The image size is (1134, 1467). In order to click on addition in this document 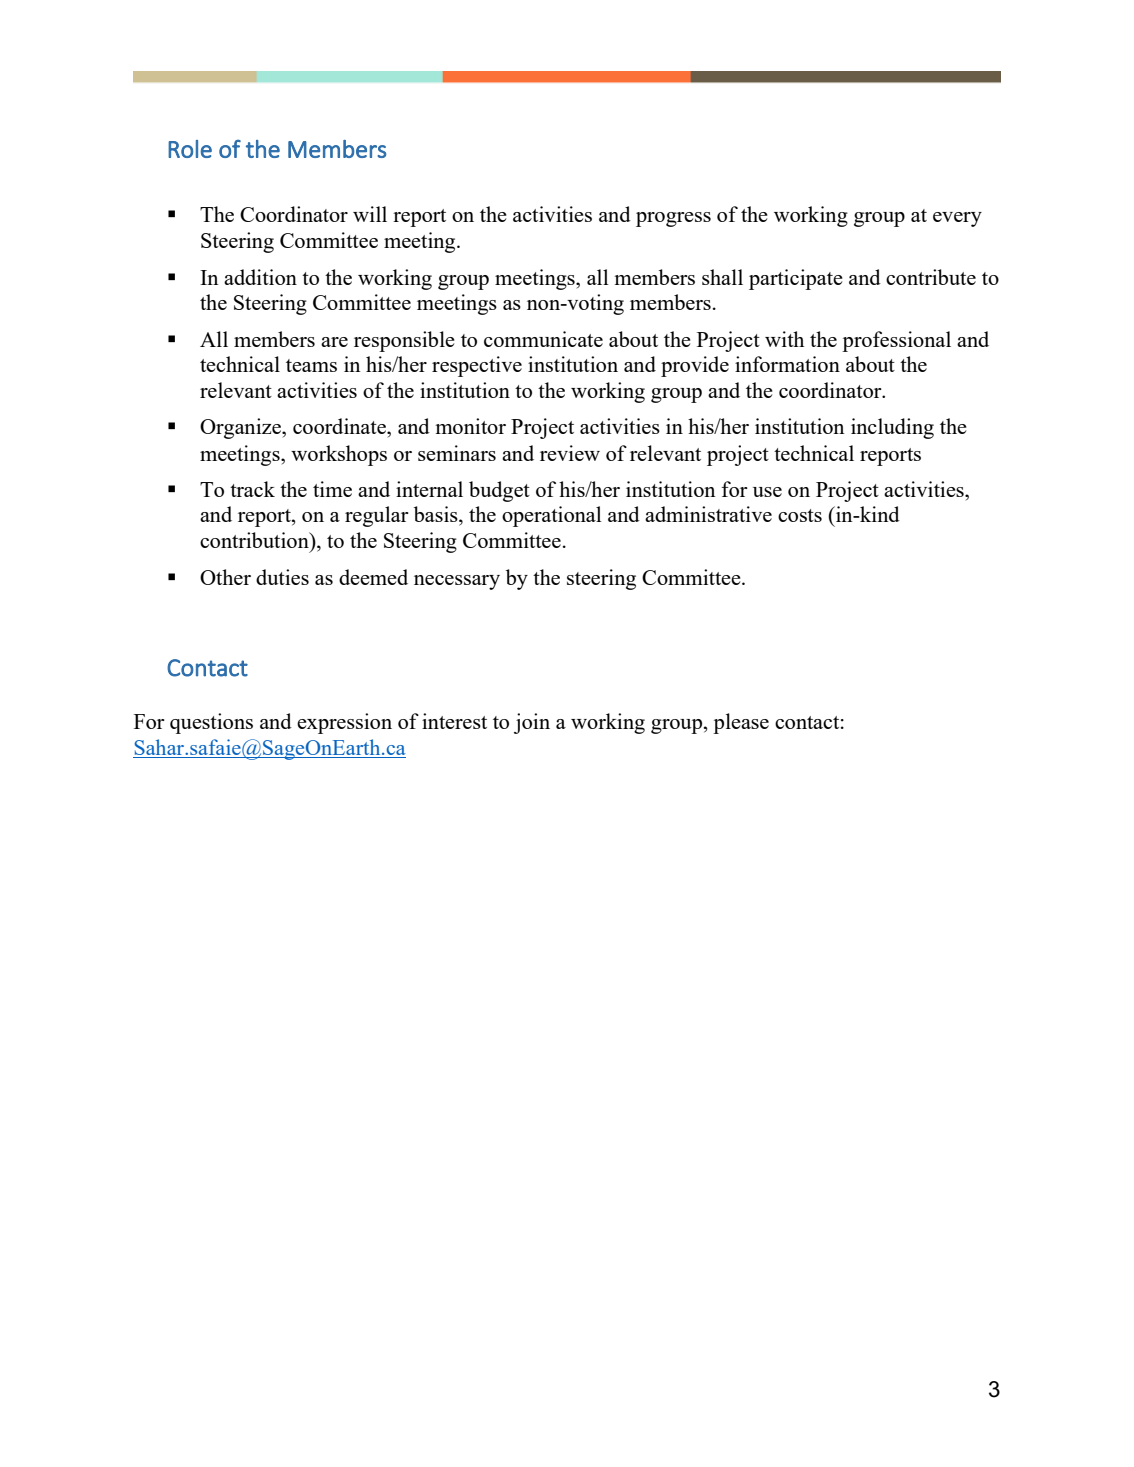, I will do `click(260, 277)`.
